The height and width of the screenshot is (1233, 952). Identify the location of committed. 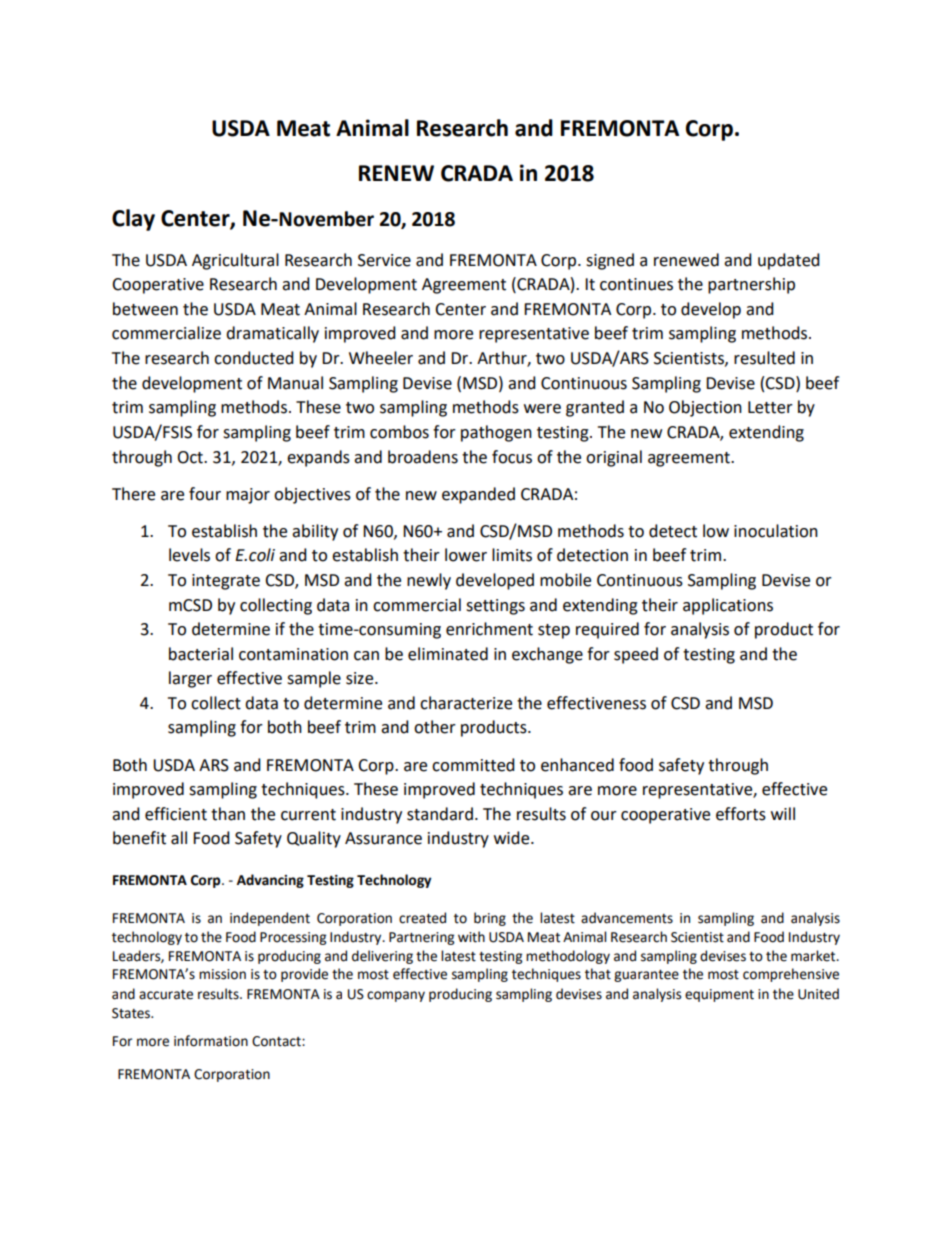
(473, 765).
